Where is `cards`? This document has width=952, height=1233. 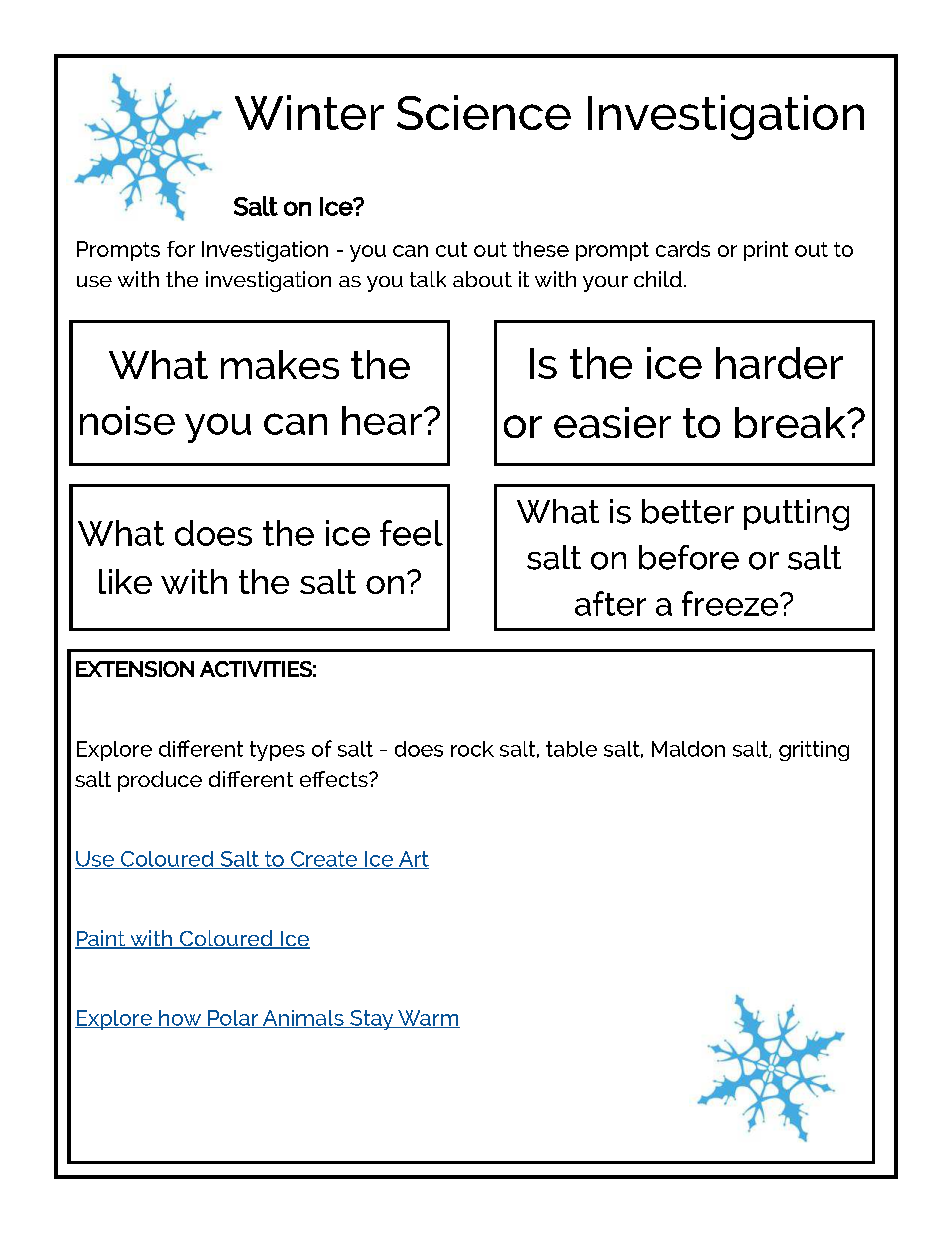
cards is located at coordinates (683, 249).
